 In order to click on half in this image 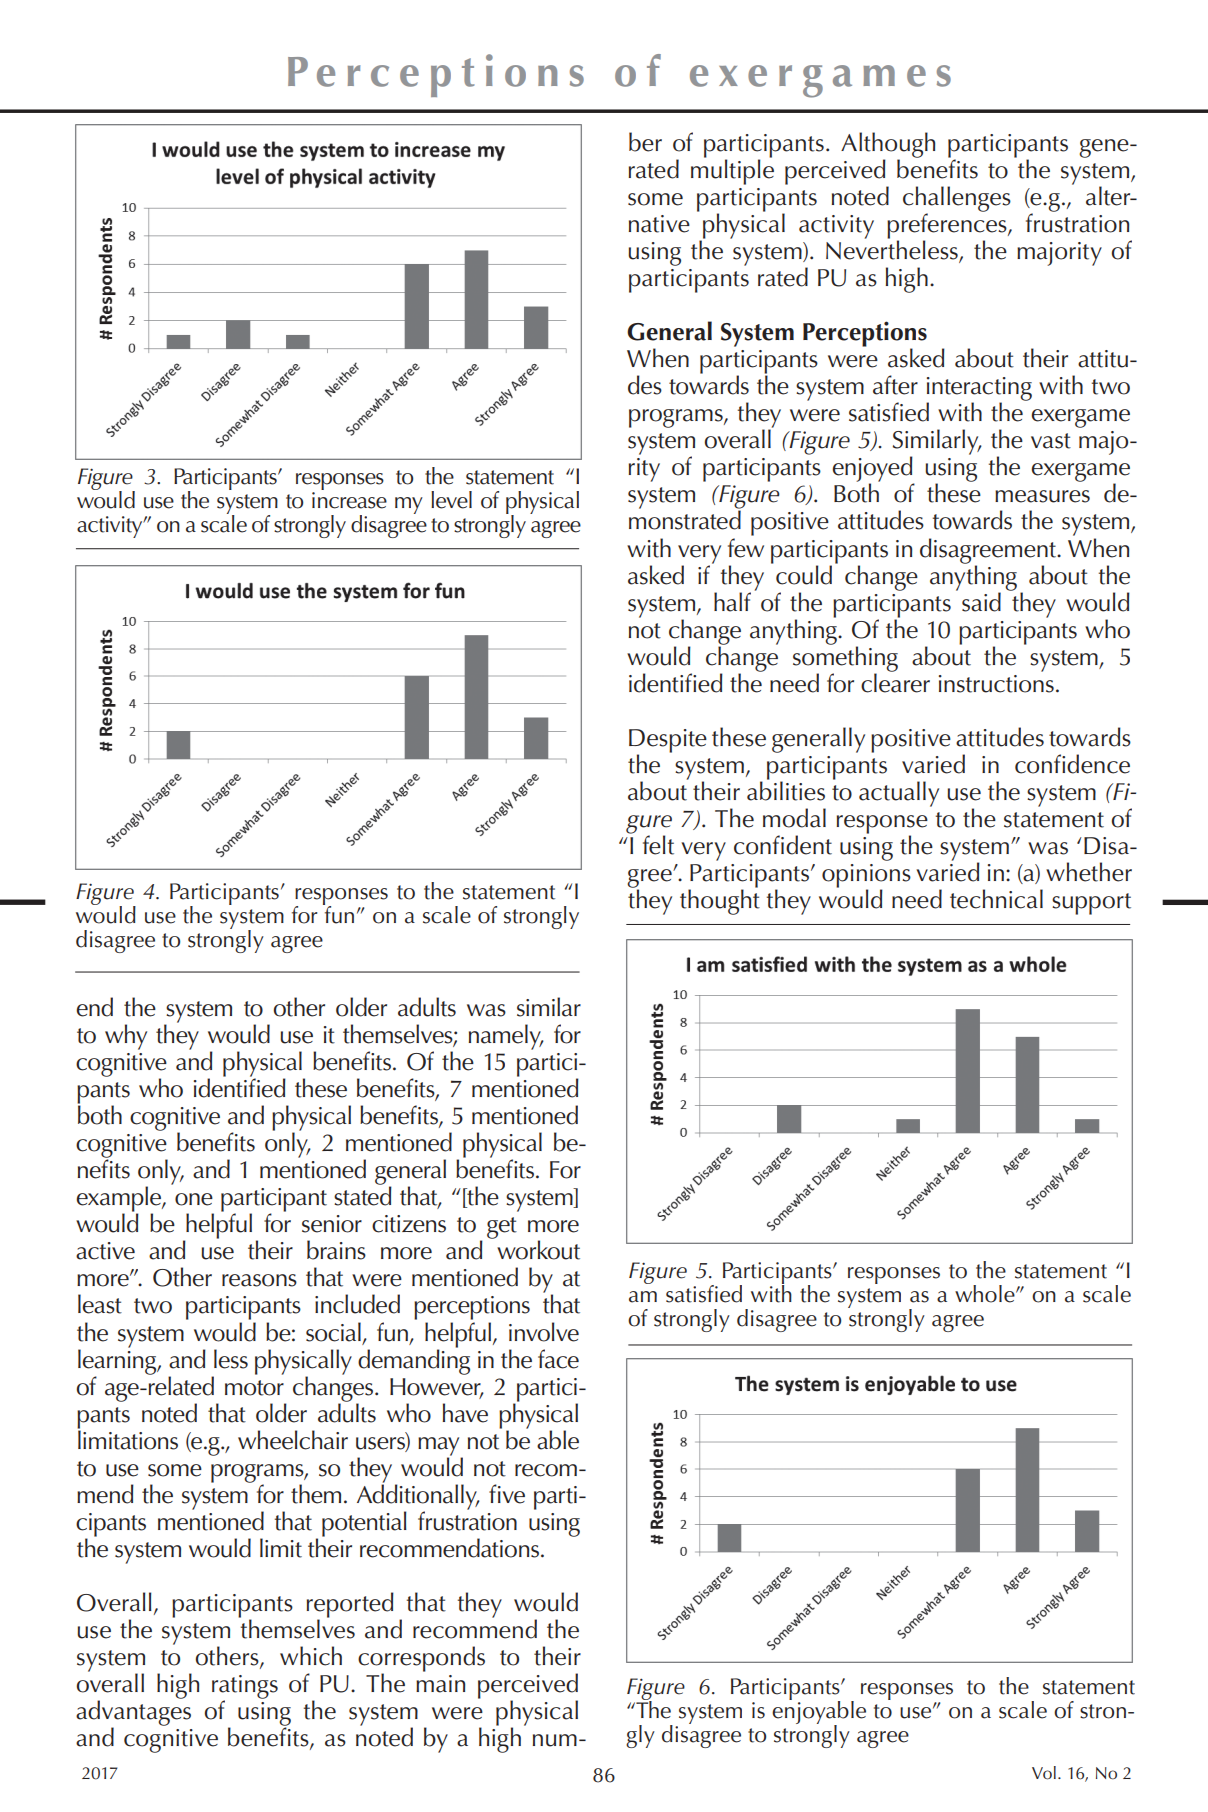, I will do `click(732, 602)`.
